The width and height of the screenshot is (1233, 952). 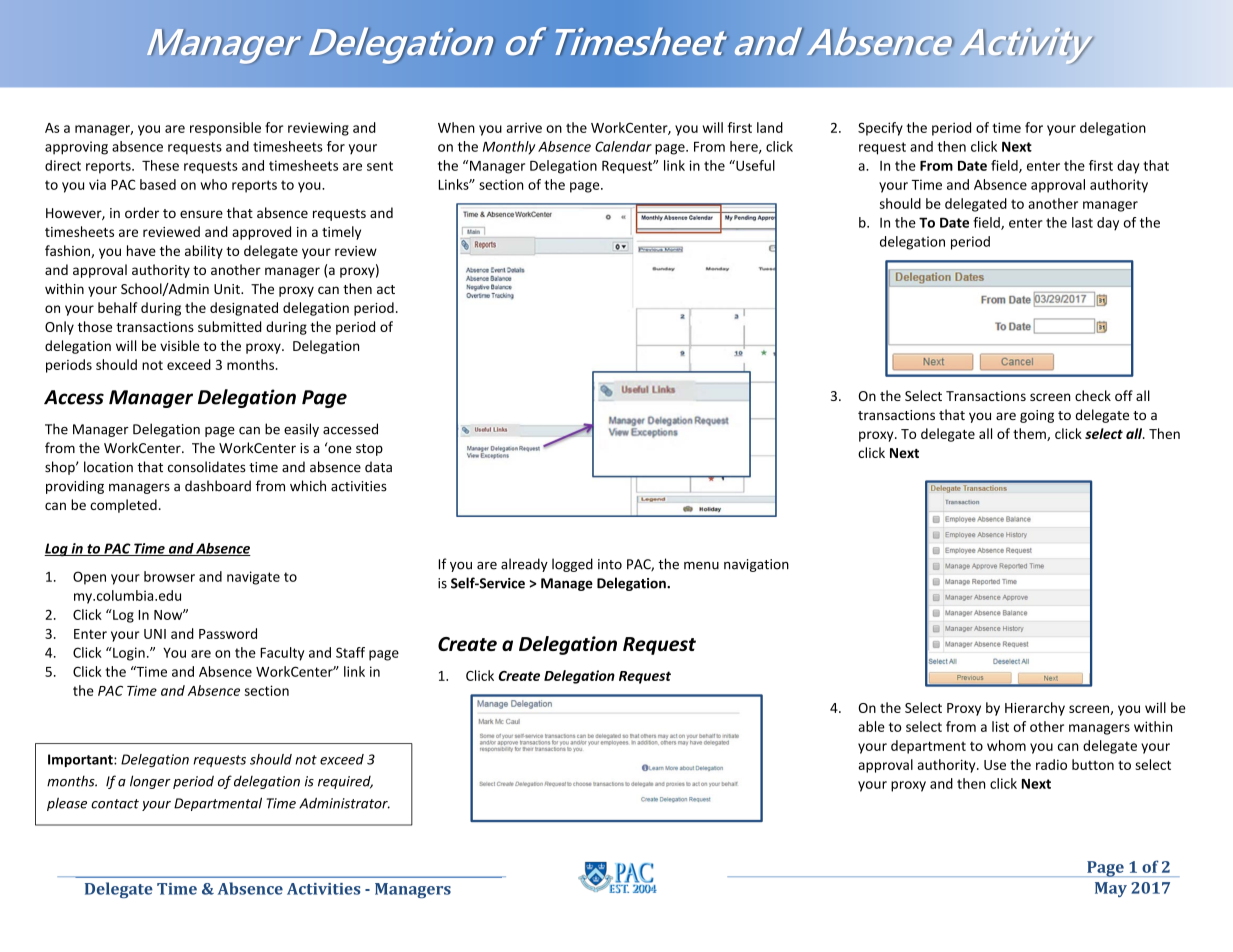 I want to click on These, so click(x=160, y=165).
